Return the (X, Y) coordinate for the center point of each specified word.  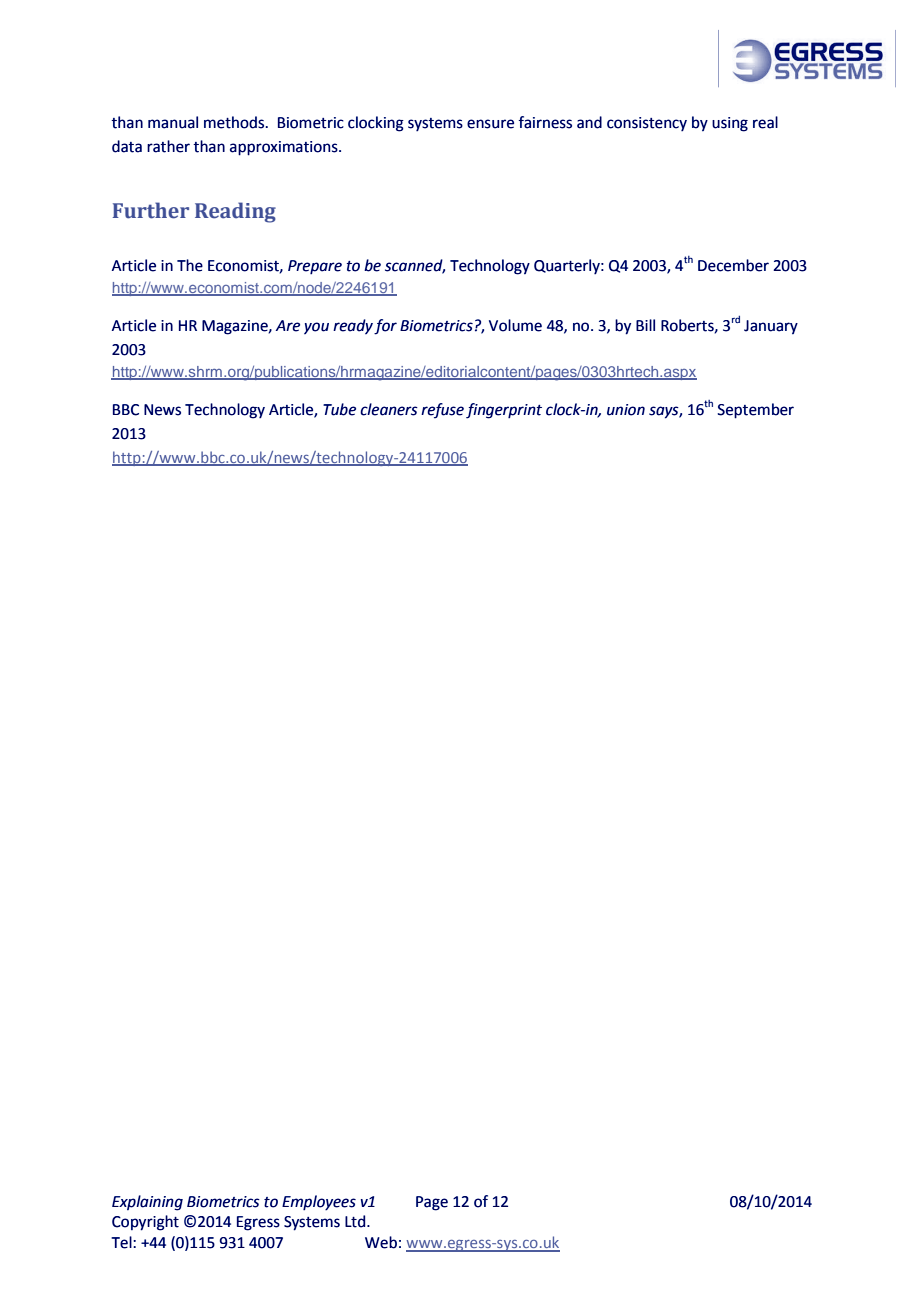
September (755, 411)
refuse (442, 411)
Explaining (147, 1203)
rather (168, 146)
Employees (319, 1203)
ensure (490, 124)
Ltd (356, 1221)
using (730, 124)
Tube (339, 409)
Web (381, 1242)
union (626, 410)
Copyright (145, 1223)
